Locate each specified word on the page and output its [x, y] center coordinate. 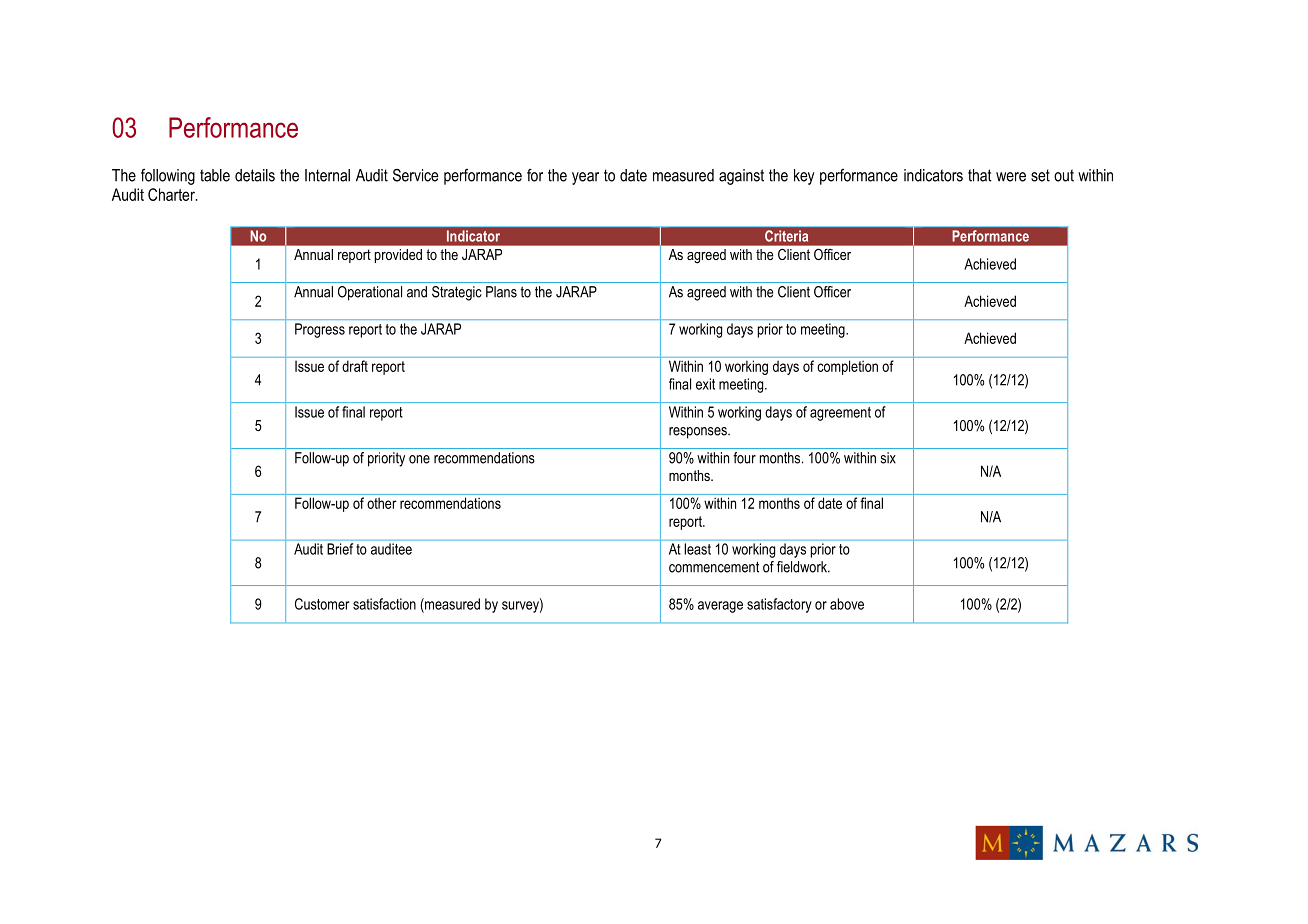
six [888, 458]
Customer [322, 604]
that [980, 175]
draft [355, 366]
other [382, 503]
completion [848, 367]
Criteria [786, 236]
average [720, 607]
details [255, 175]
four [744, 458]
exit [705, 384]
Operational [370, 293]
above [847, 604]
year [585, 178]
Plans [501, 292]
